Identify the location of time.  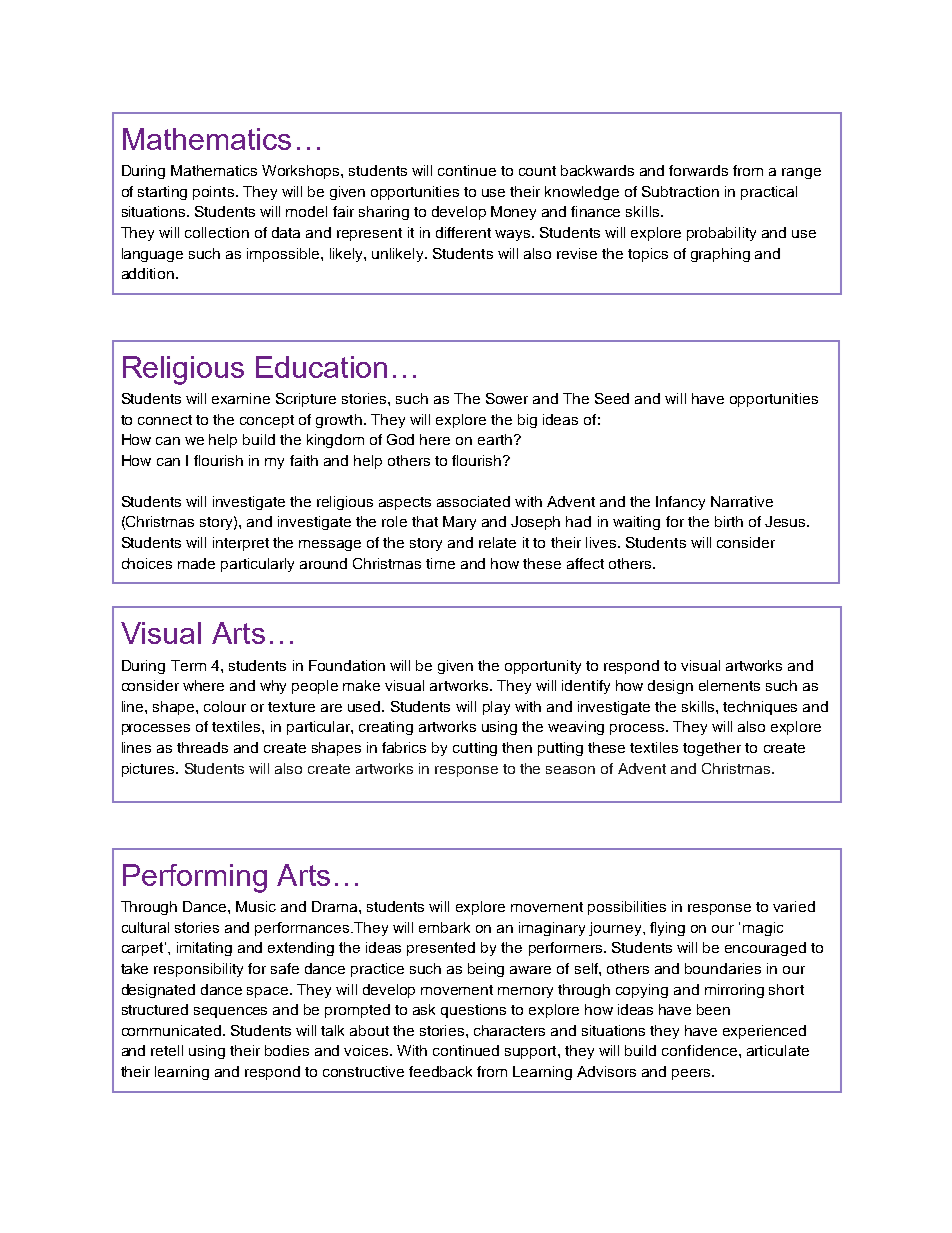
(440, 563).
